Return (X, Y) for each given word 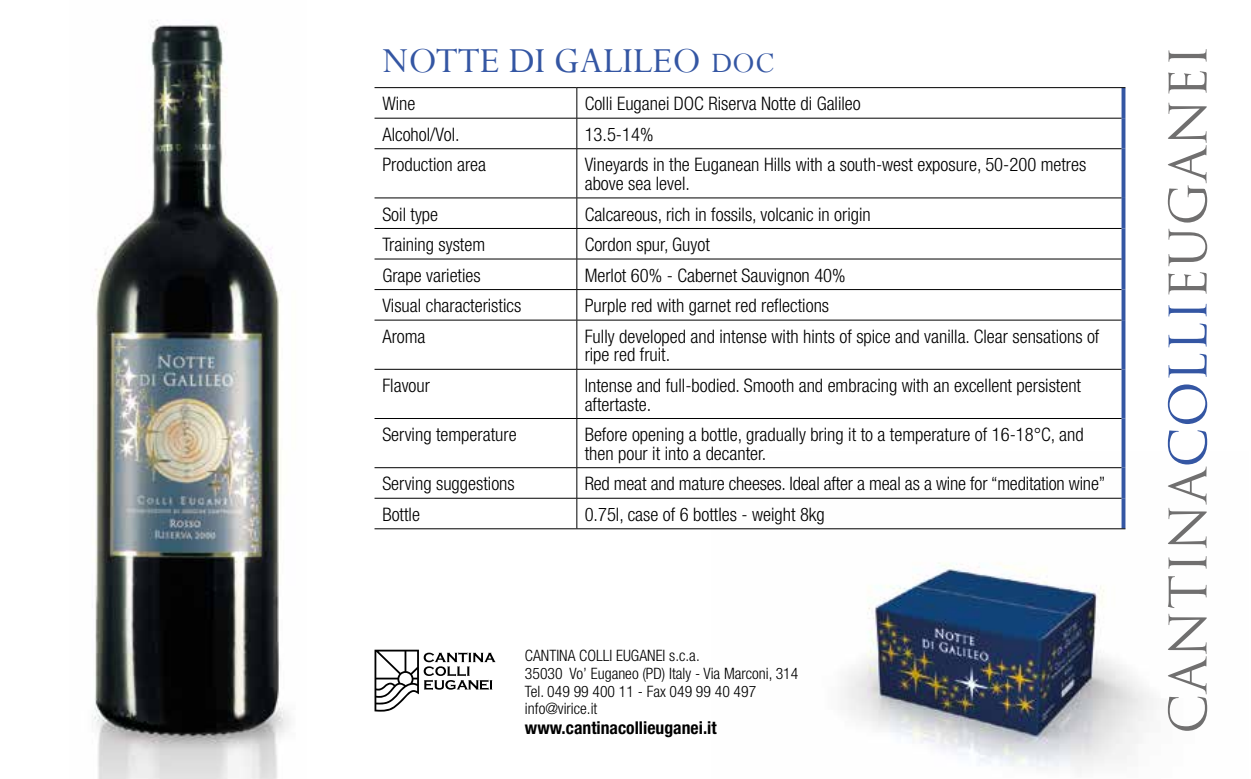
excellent (983, 385)
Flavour (406, 385)
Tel (533, 691)
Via (711, 673)
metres (1063, 165)
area (471, 166)
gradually (776, 436)
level (671, 183)
